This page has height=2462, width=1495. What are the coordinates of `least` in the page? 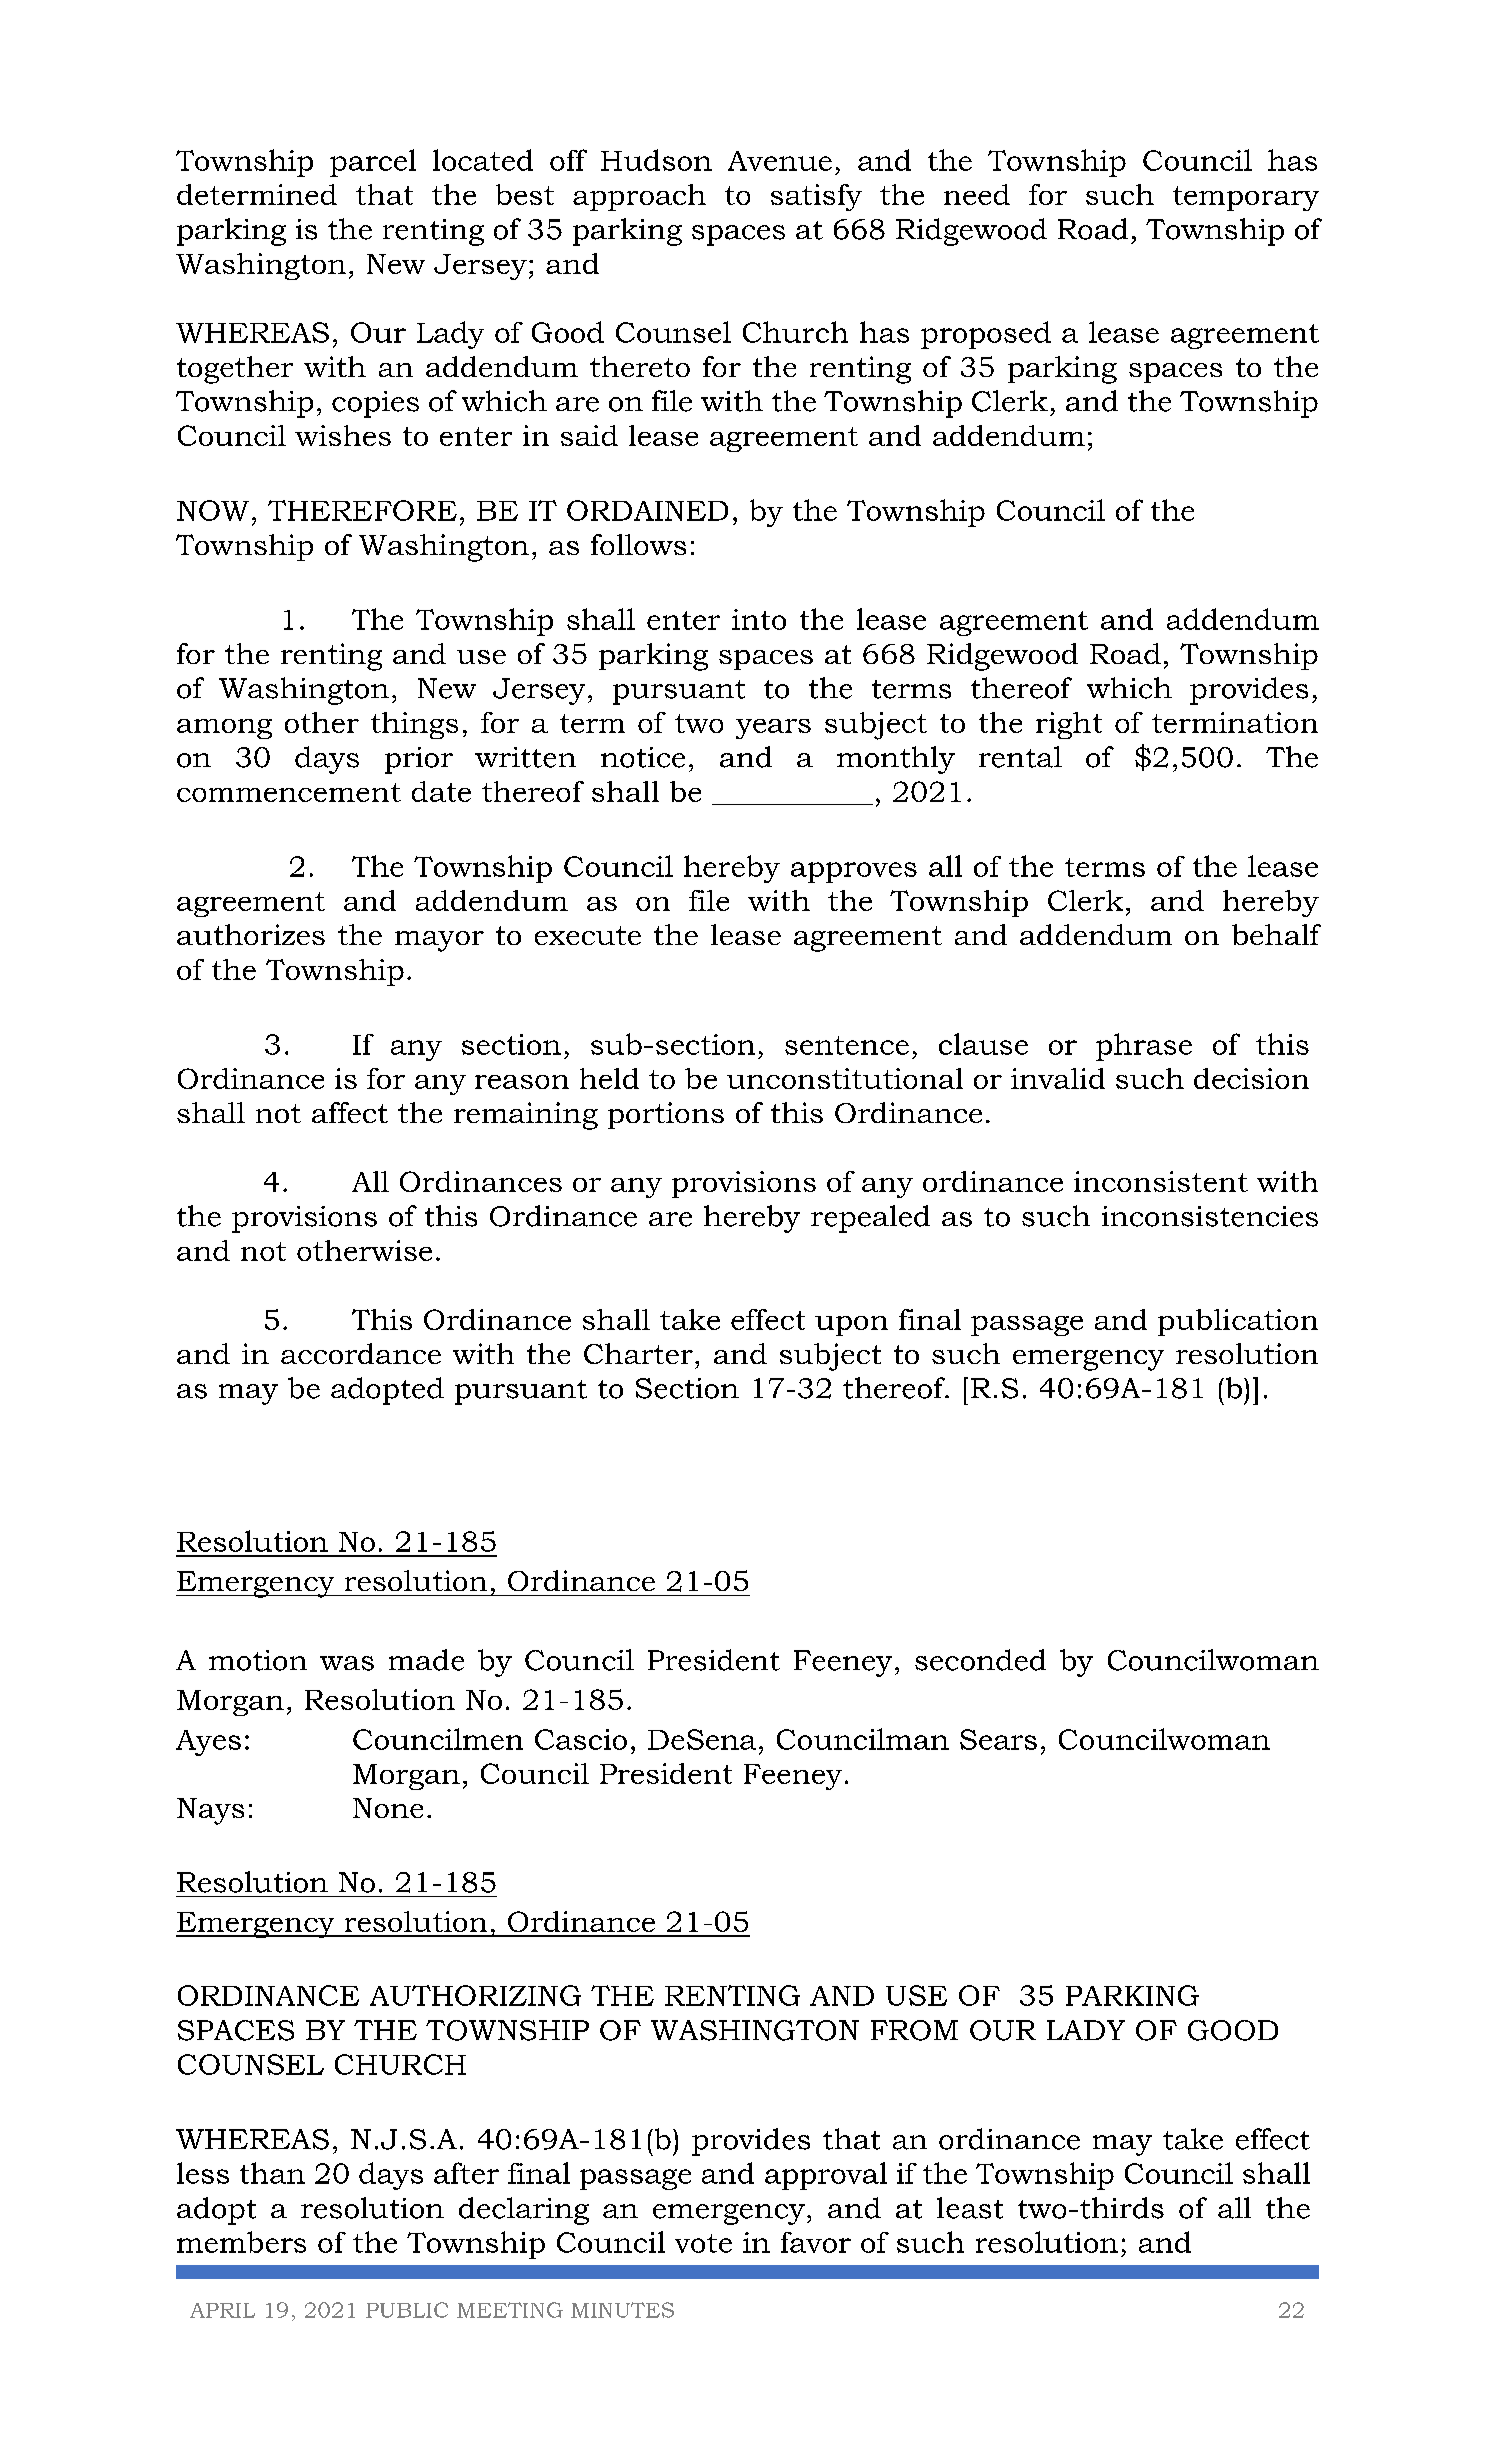 It's located at (970, 2208).
